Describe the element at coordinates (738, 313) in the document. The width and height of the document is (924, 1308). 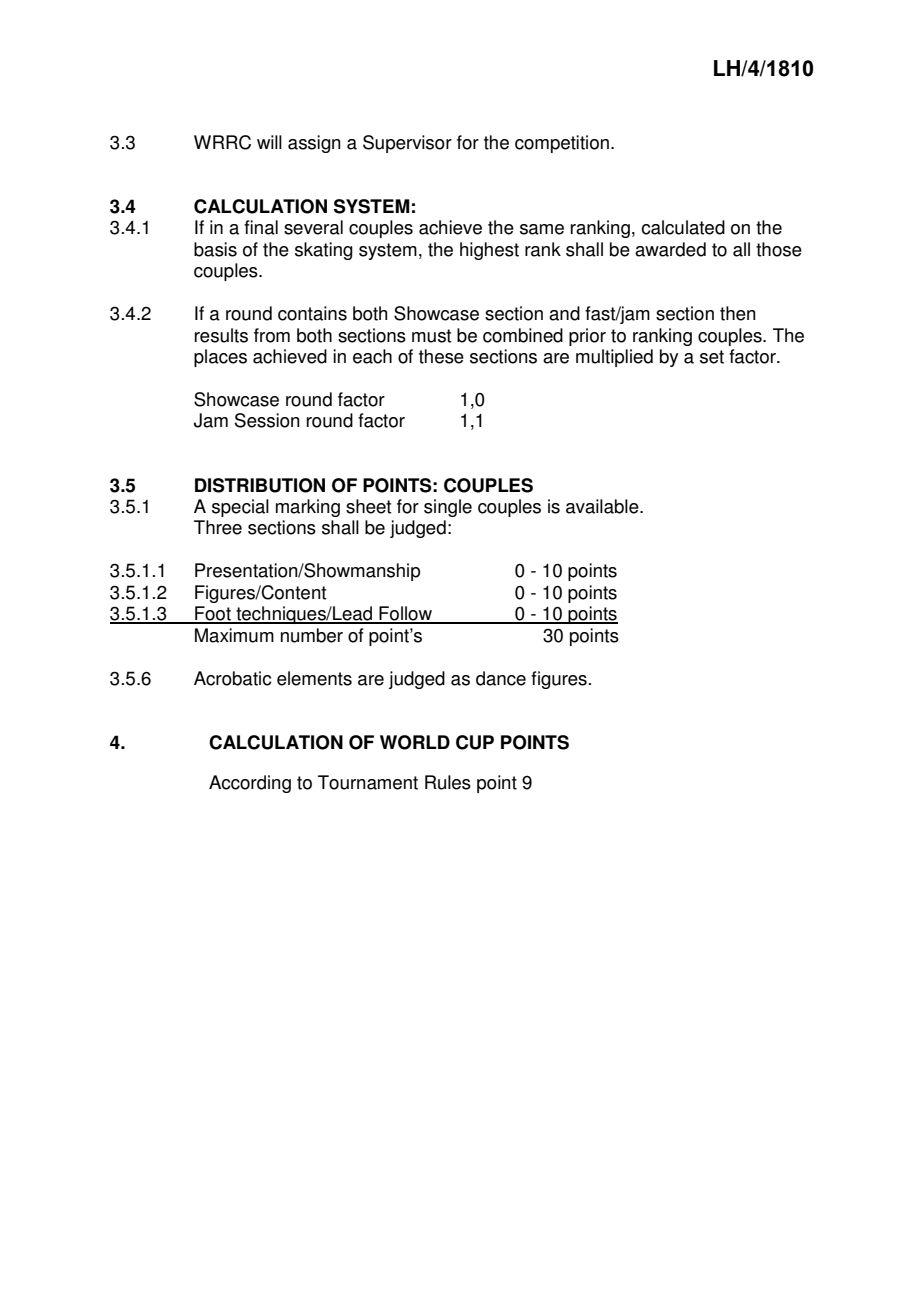
I see `then` at that location.
